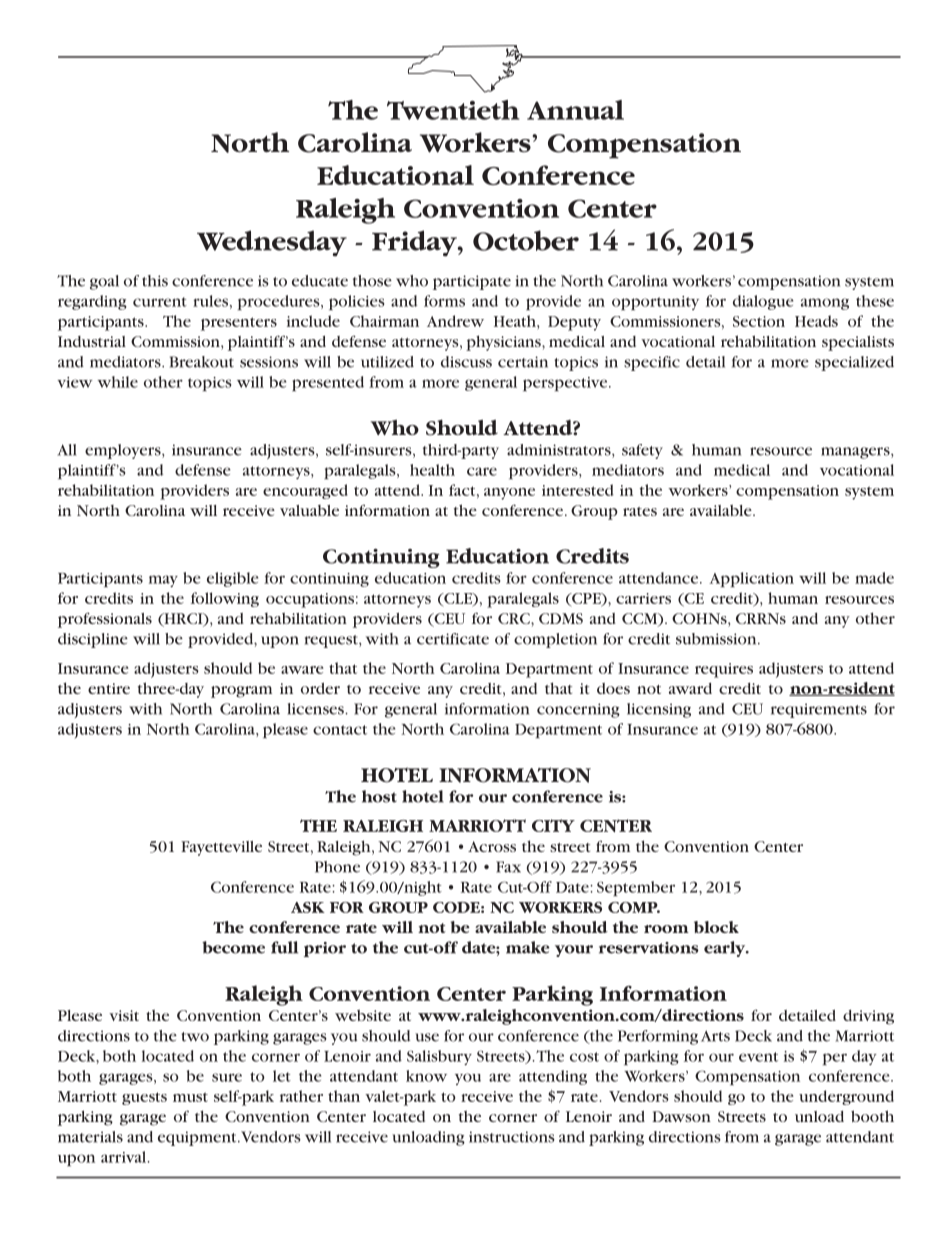  Describe the element at coordinates (482, 471) in the screenshot. I see `care` at that location.
